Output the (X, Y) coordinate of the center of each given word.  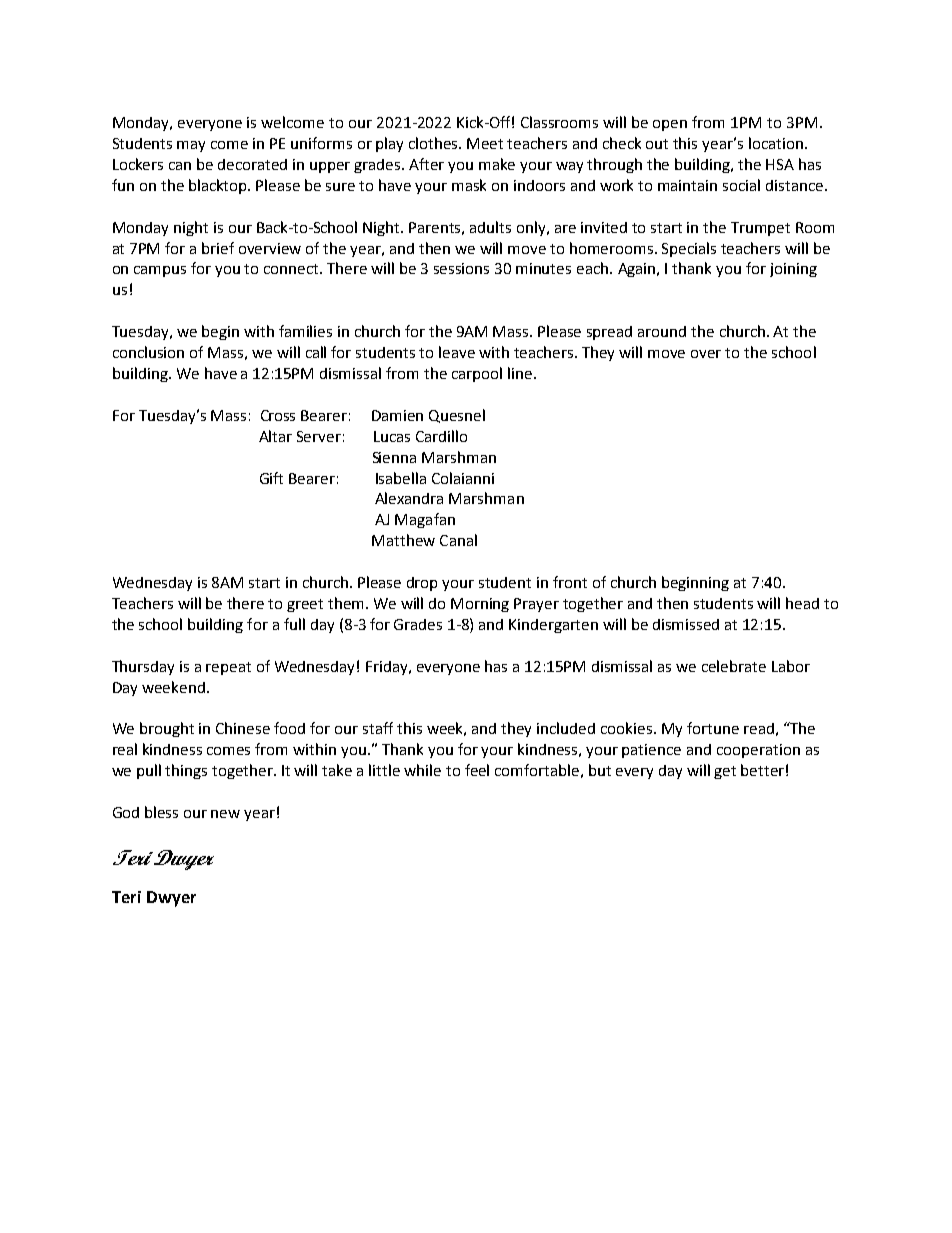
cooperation (758, 751)
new (225, 814)
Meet (485, 143)
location (777, 143)
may (191, 146)
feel (477, 770)
